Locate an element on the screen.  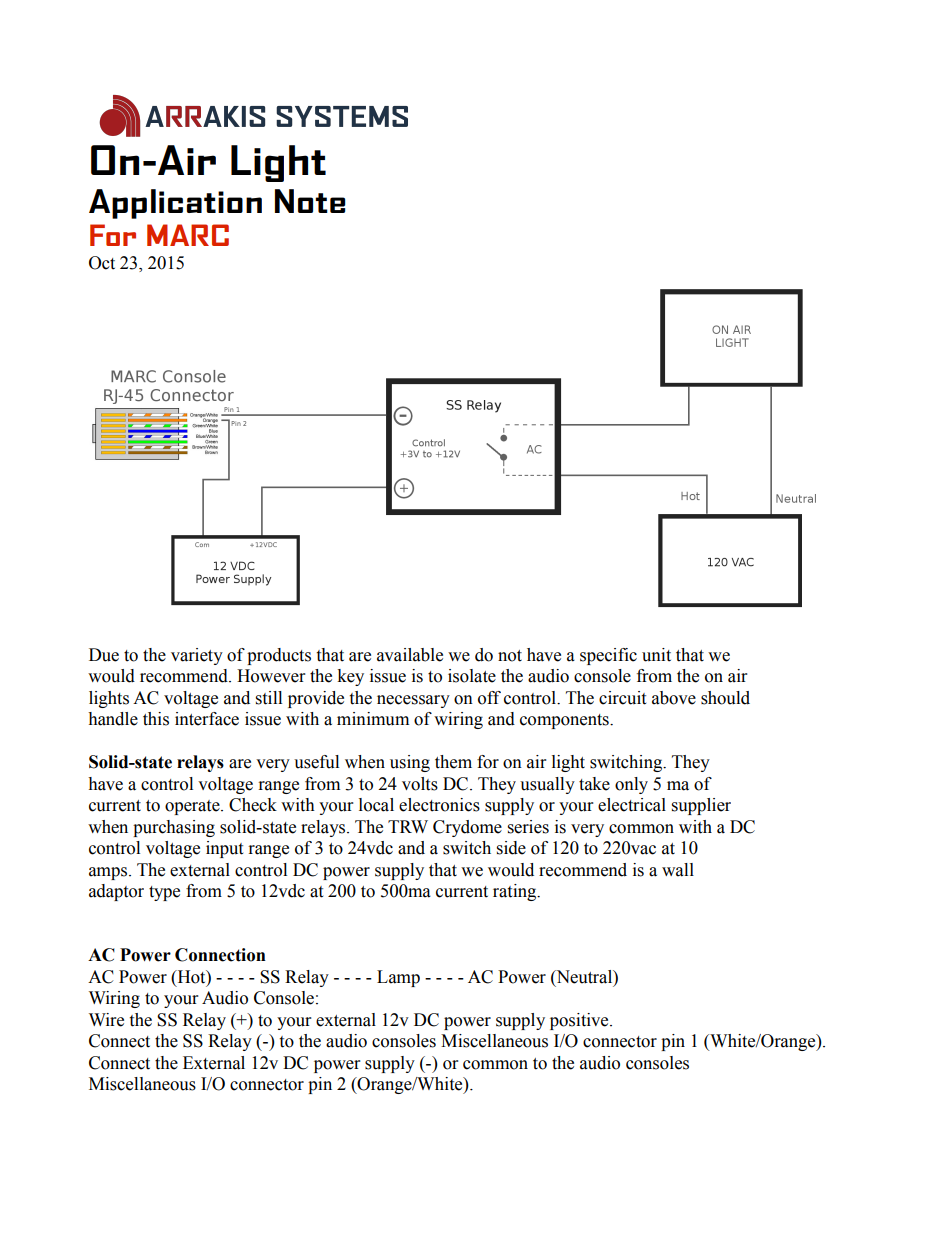
using is located at coordinates (410, 763).
